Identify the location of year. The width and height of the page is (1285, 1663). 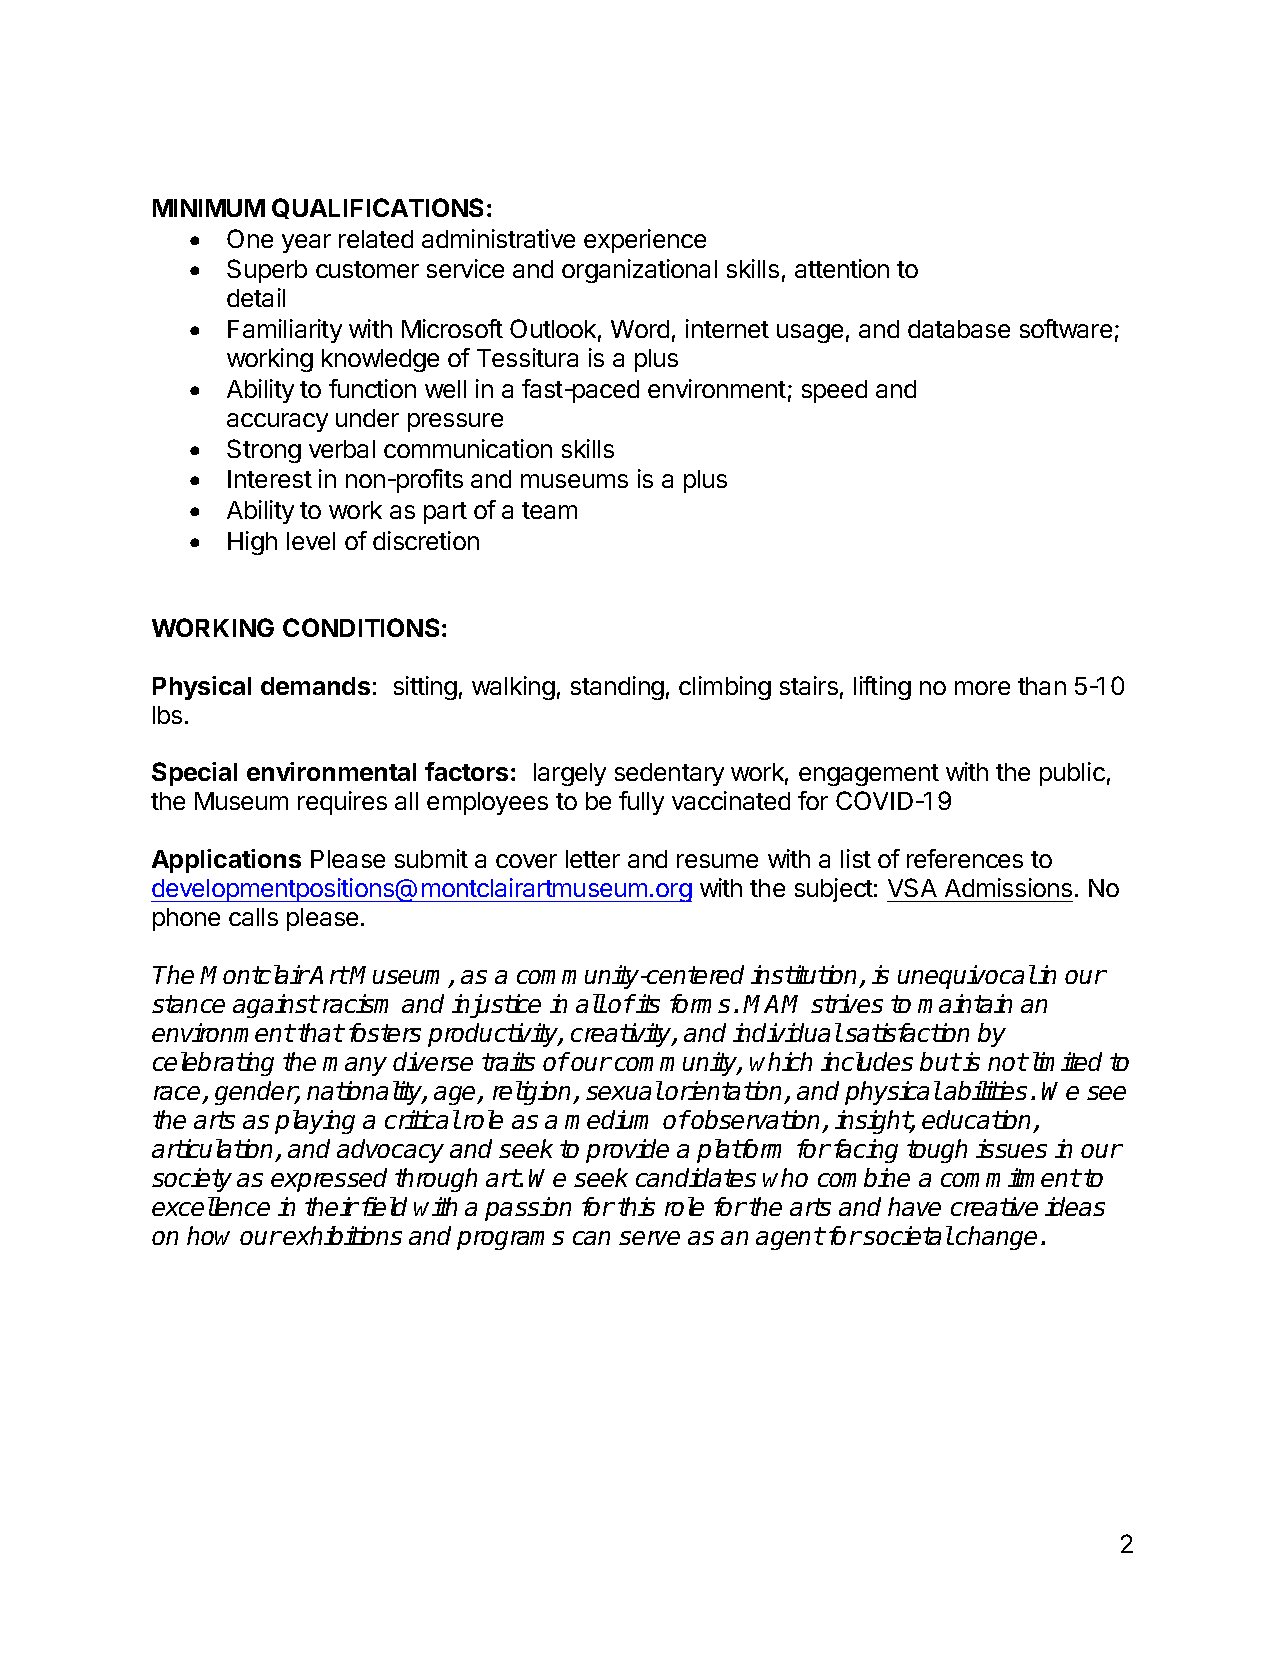
(306, 243).
